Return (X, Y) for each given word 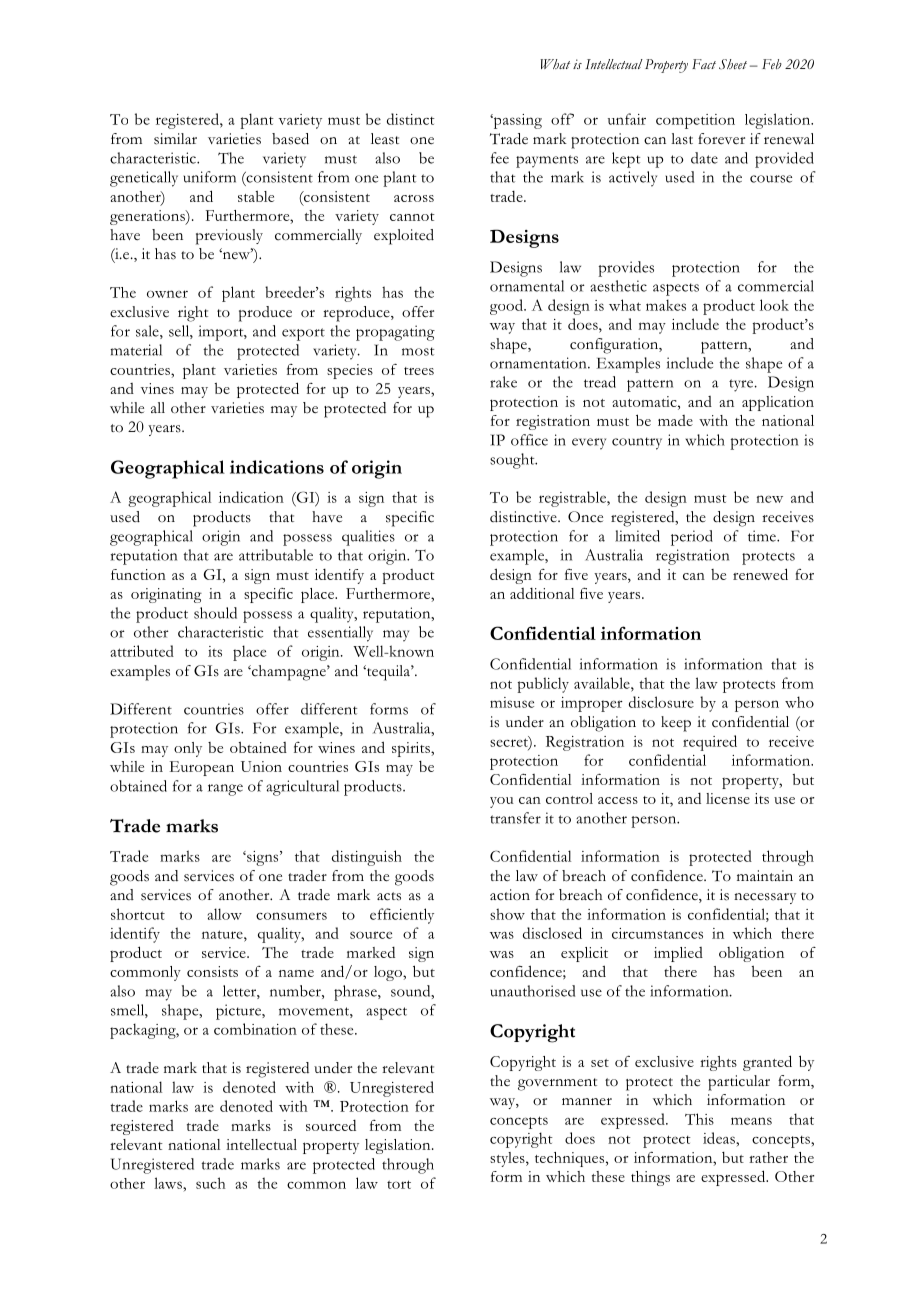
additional (542, 593)
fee (500, 158)
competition (695, 121)
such (210, 1183)
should (215, 613)
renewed (760, 574)
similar (175, 139)
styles (508, 1159)
